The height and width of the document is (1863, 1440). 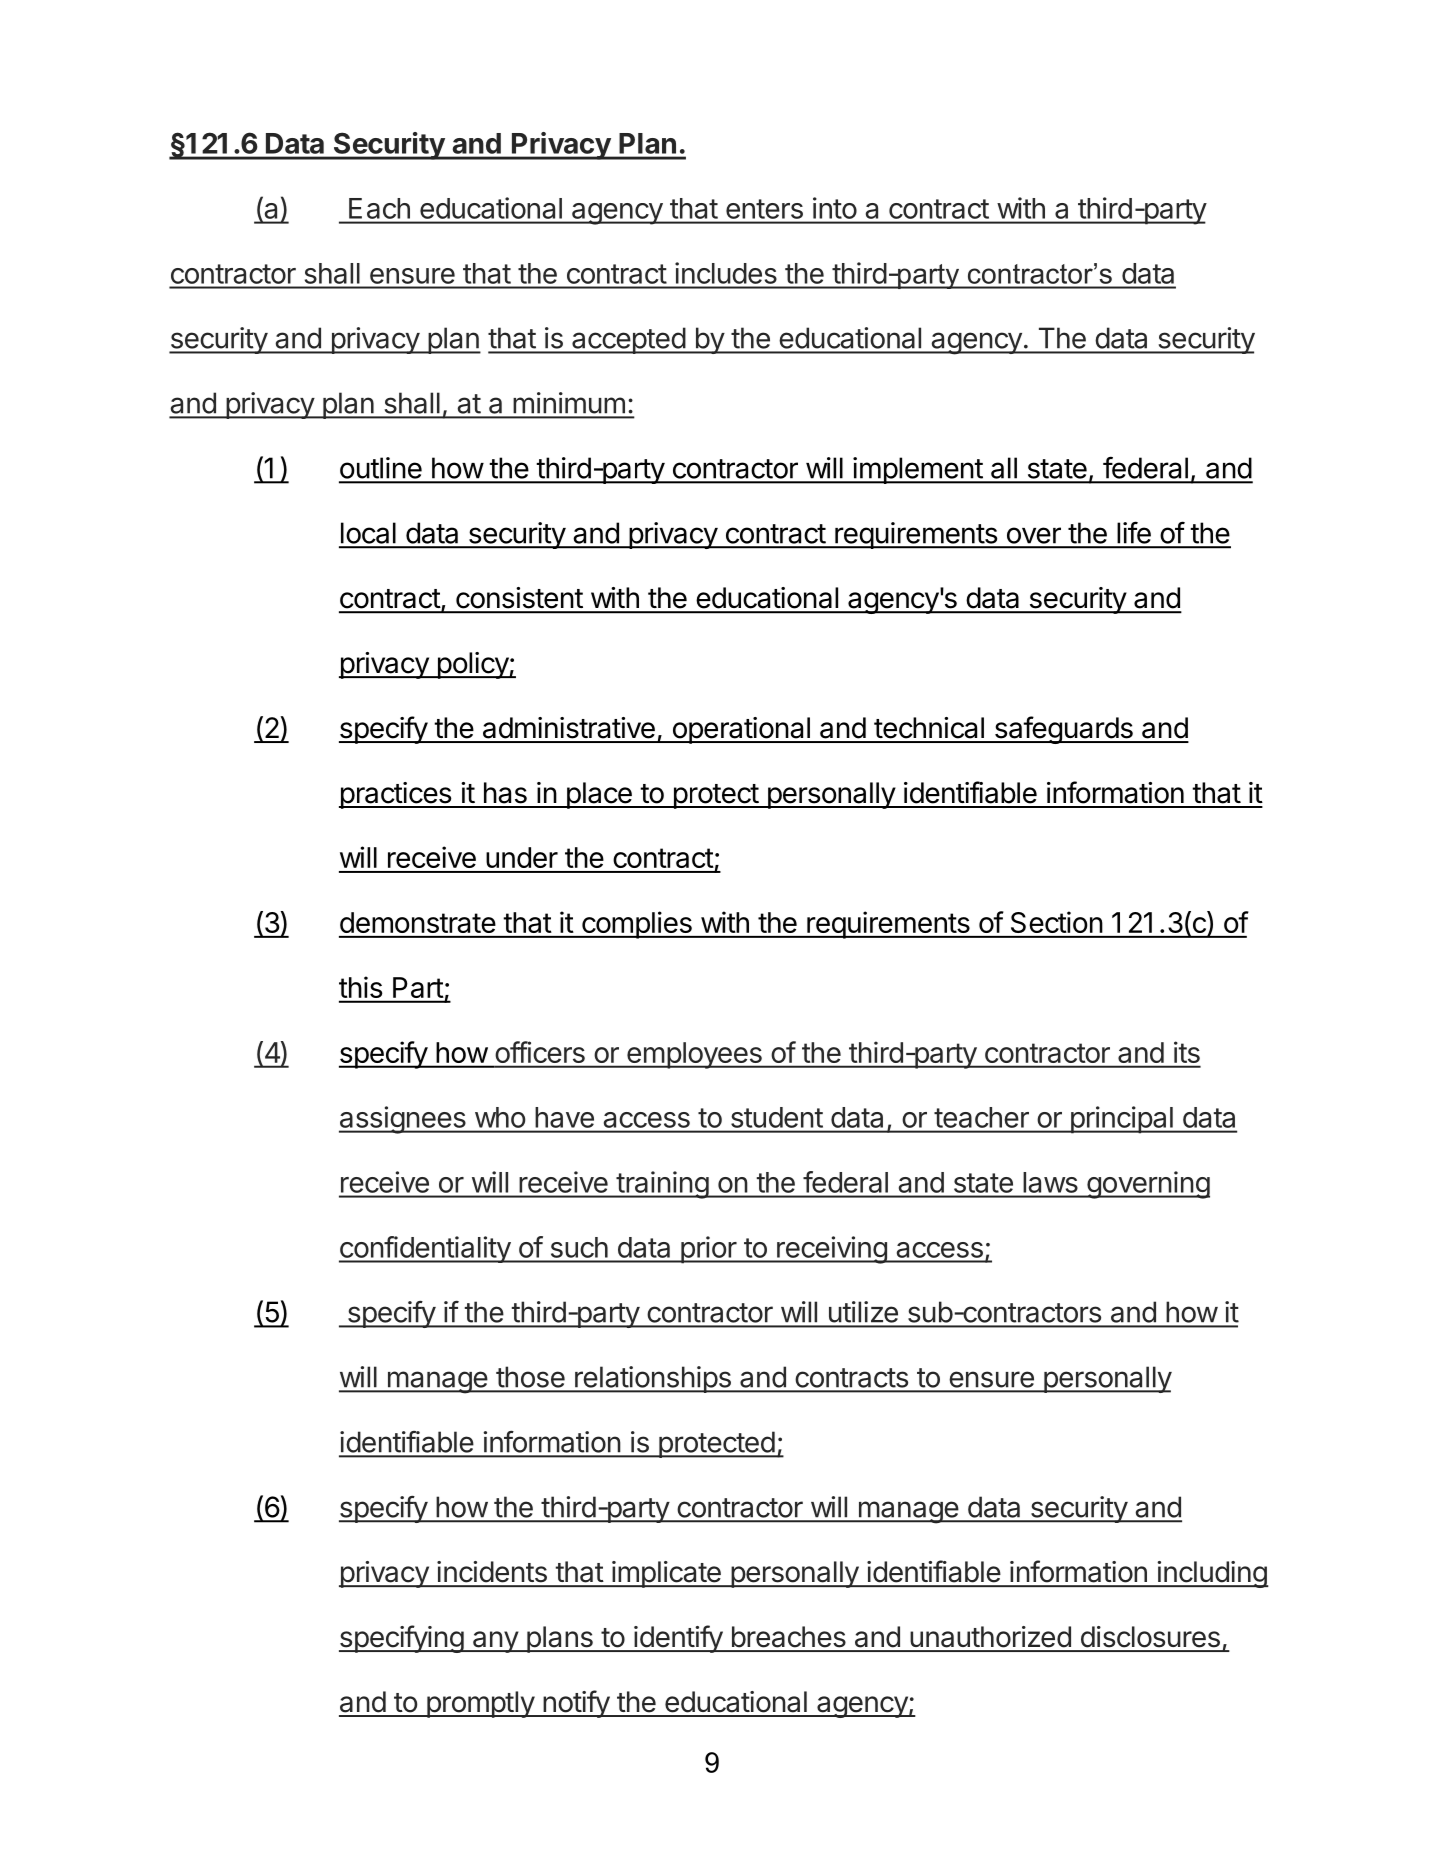 I want to click on accepted, so click(x=628, y=340).
